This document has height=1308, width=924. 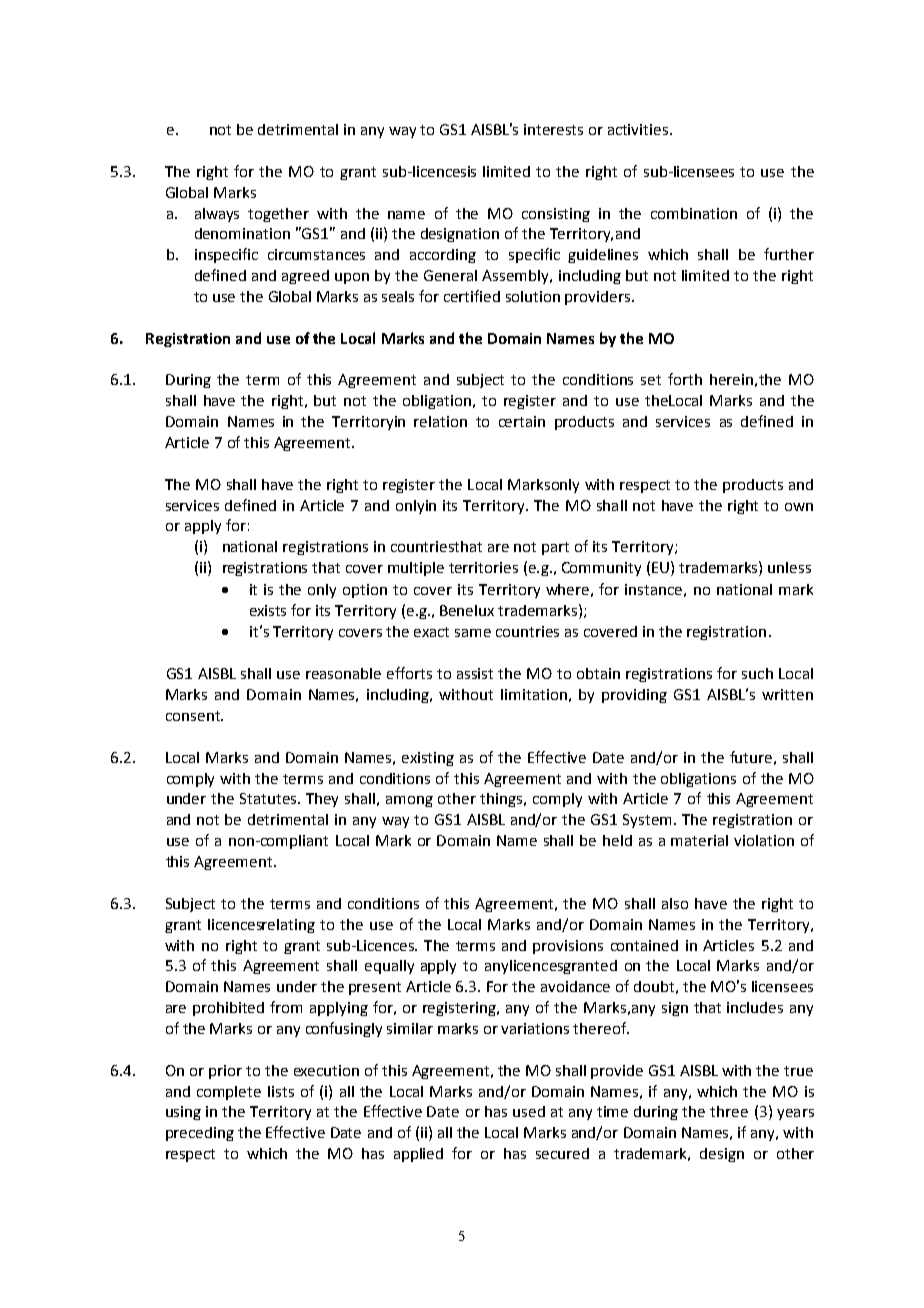 What do you see at coordinates (281, 1091) in the document?
I see `lists` at bounding box center [281, 1091].
